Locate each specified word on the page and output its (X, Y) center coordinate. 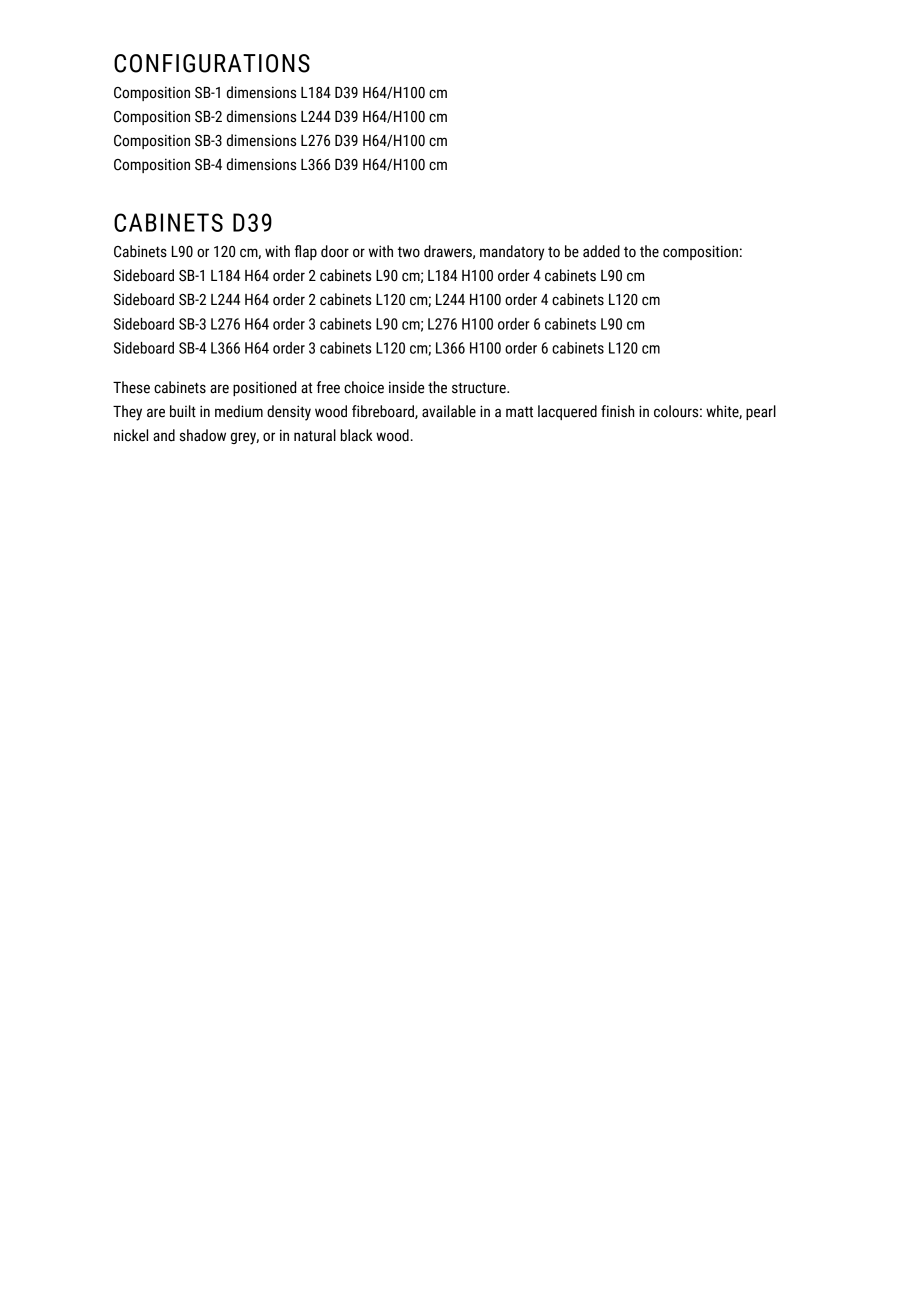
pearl (761, 412)
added (601, 251)
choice (364, 387)
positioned (264, 388)
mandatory (512, 253)
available (449, 411)
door (335, 251)
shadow (203, 435)
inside (406, 387)
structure (480, 388)
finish (617, 411)
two (409, 252)
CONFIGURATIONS (212, 63)
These (131, 387)
